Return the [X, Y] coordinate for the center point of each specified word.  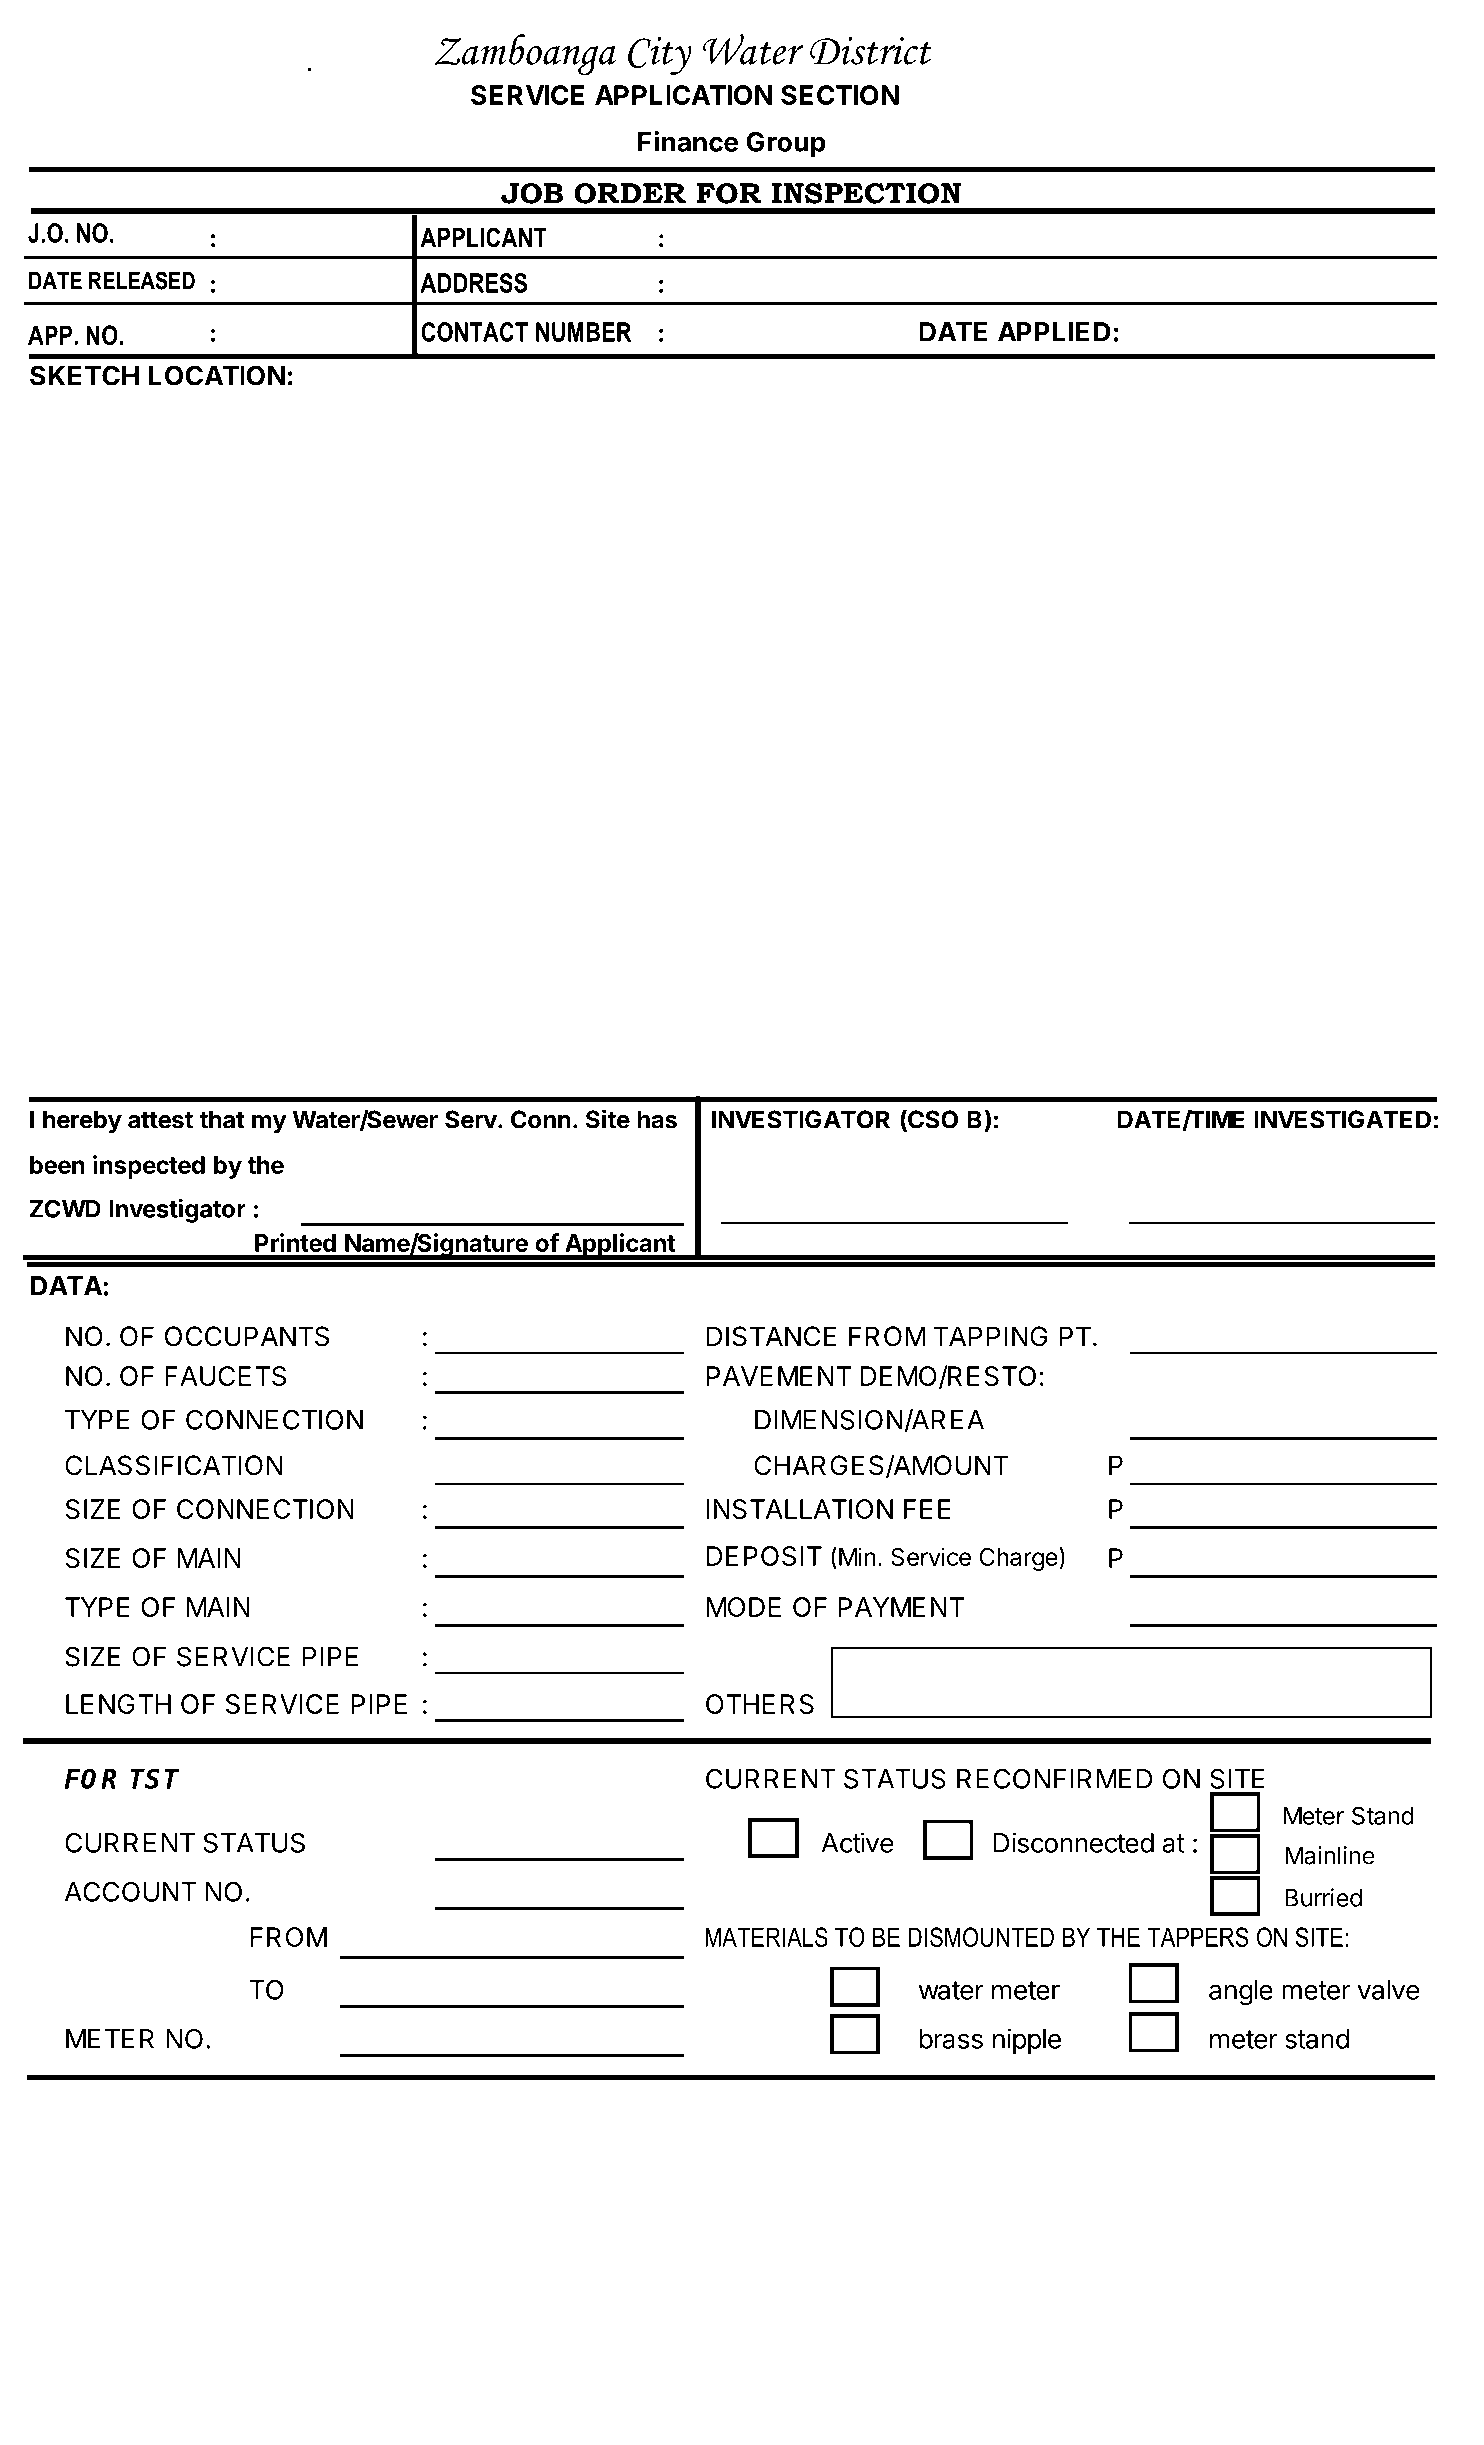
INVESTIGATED [1343, 1119]
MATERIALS [766, 1937]
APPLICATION [683, 95]
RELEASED [142, 280]
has [657, 1119]
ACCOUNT [130, 1892]
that [222, 1119]
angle [1241, 1993]
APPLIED [1054, 332]
